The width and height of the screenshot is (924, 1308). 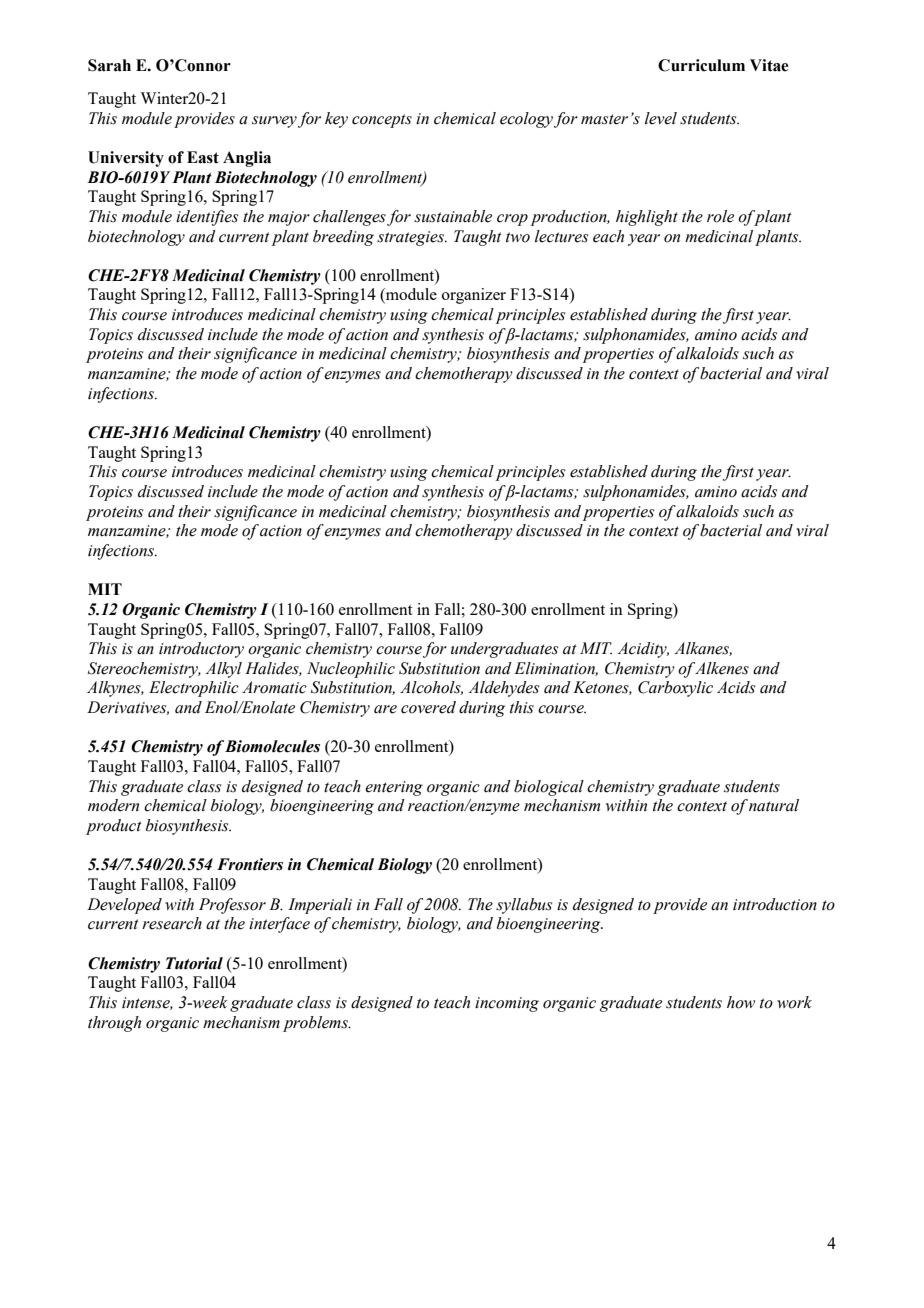 What do you see at coordinates (394, 788) in the screenshot?
I see `entering` at bounding box center [394, 788].
